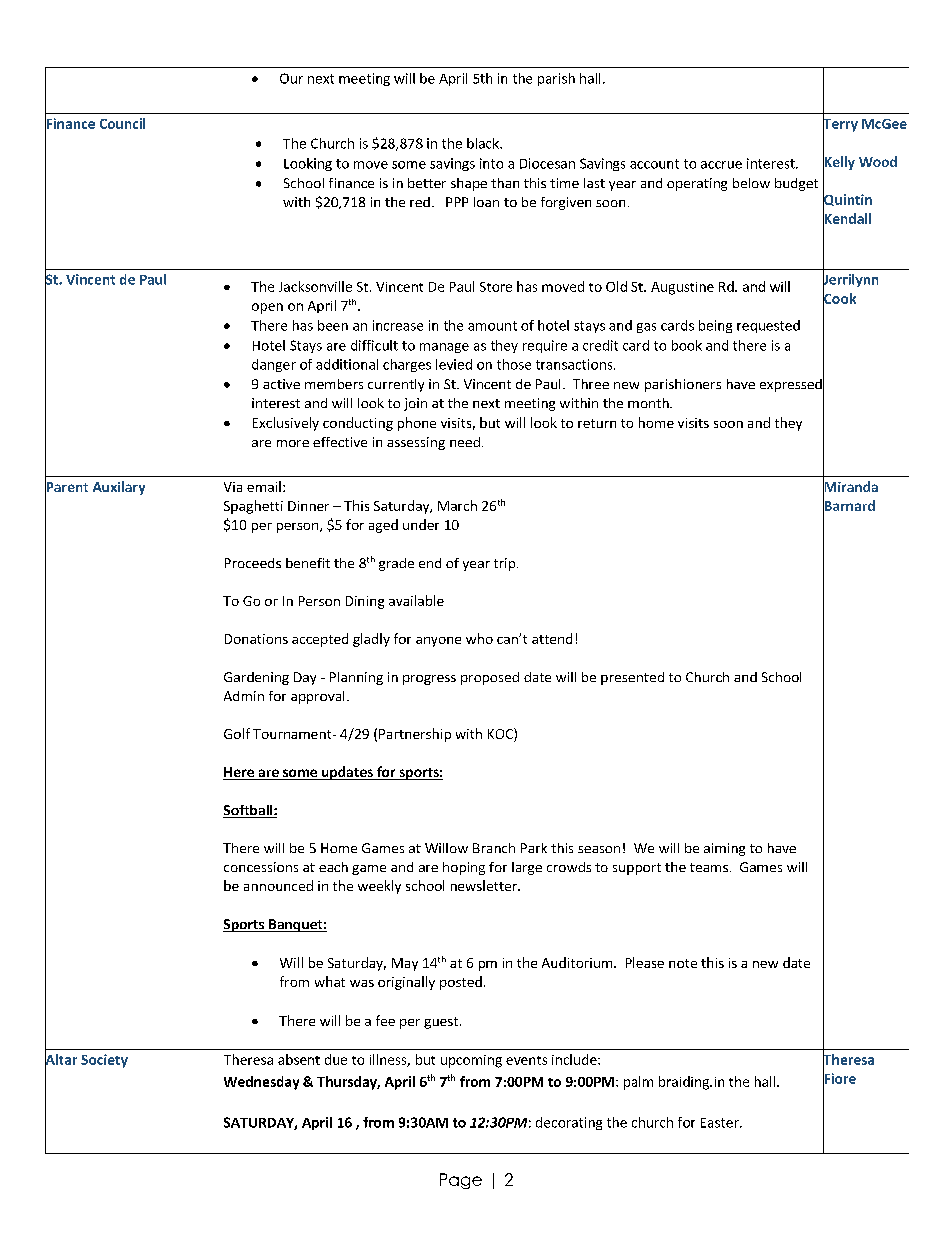 Image resolution: width=952 pixels, height=1233 pixels. Describe the element at coordinates (484, 143) in the image. I see `black` at that location.
